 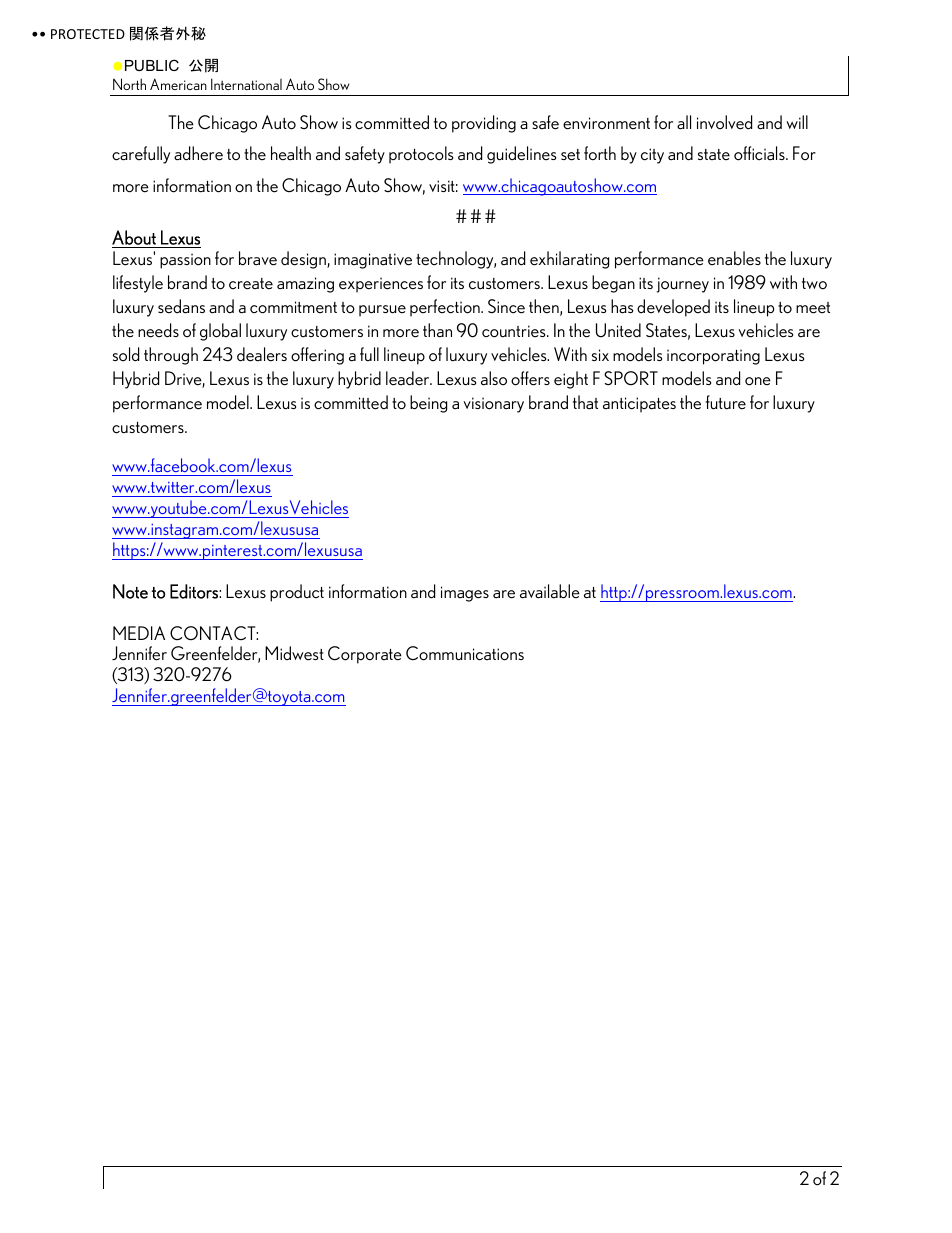 What do you see at coordinates (178, 84) in the screenshot?
I see `American` at bounding box center [178, 84].
